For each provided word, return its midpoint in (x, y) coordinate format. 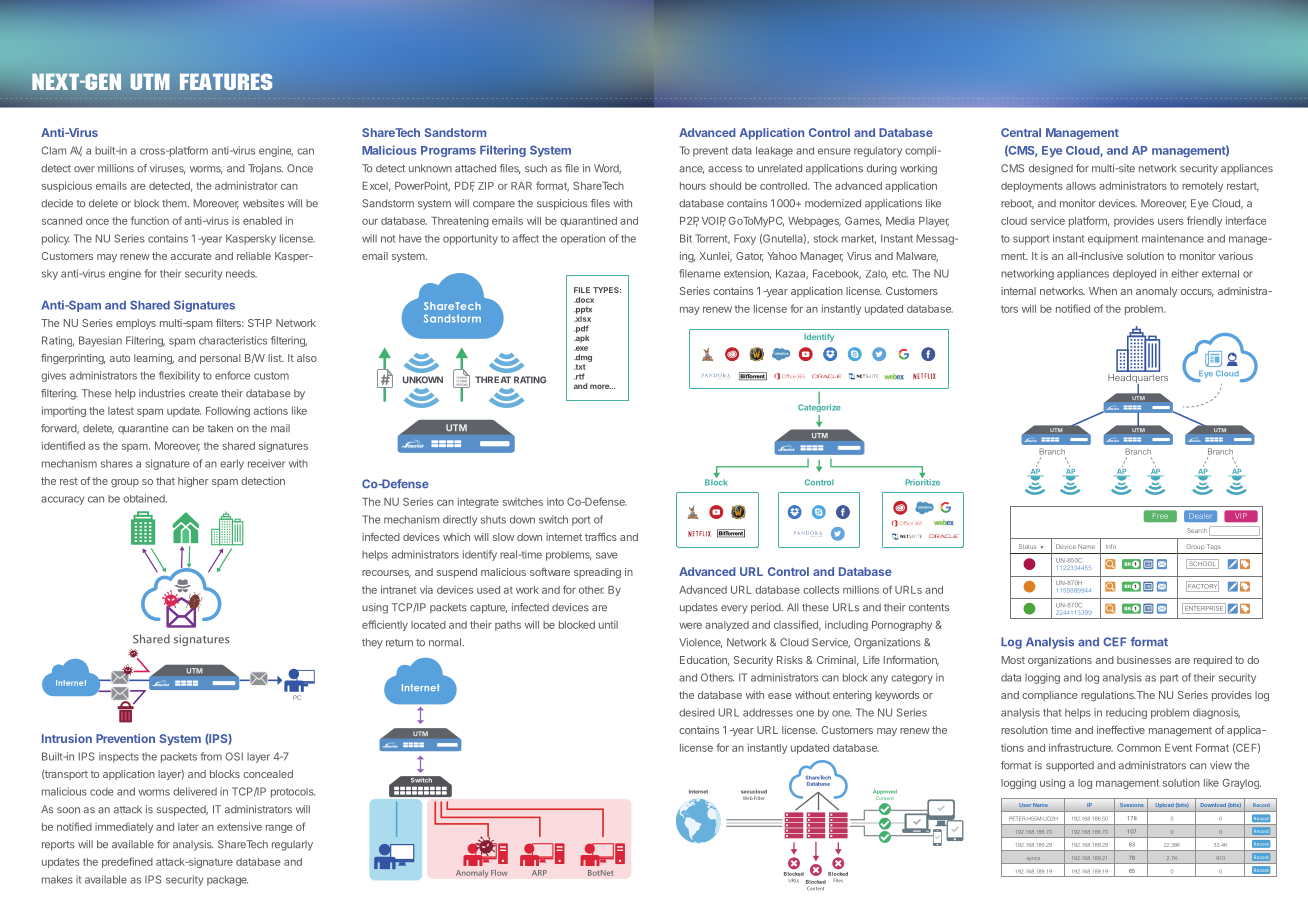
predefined (127, 862)
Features (226, 81)
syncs (1033, 860)
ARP (539, 873)
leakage (774, 151)
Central (1021, 132)
